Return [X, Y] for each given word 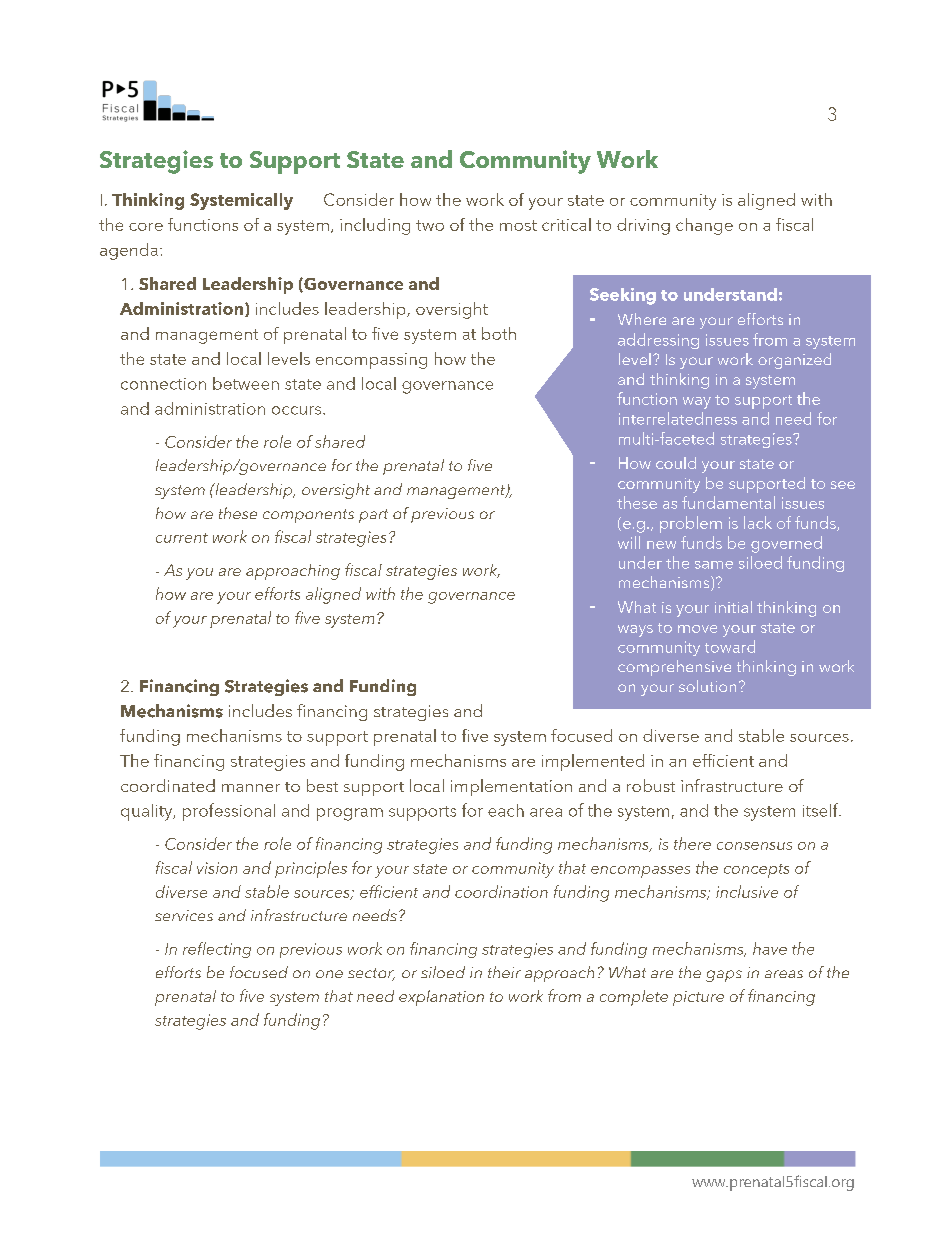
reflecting [217, 950]
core [146, 227]
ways [635, 631]
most [518, 225]
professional [229, 812]
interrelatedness [678, 418]
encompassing [371, 361]
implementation [511, 787]
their [504, 972]
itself [822, 810]
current [182, 538]
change [704, 226]
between [246, 383]
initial [733, 607]
